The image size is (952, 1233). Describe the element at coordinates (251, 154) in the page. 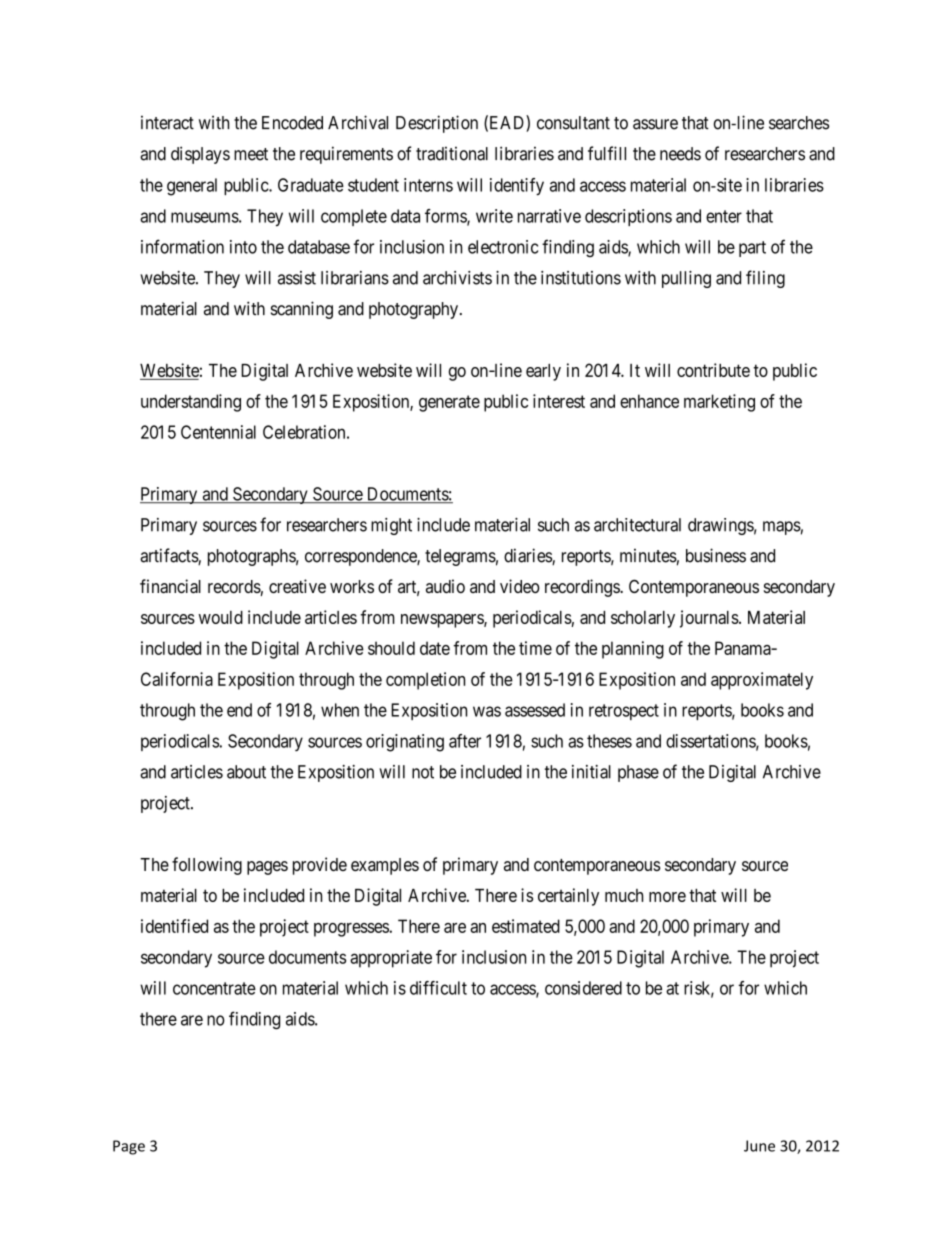

I see `meet` at that location.
